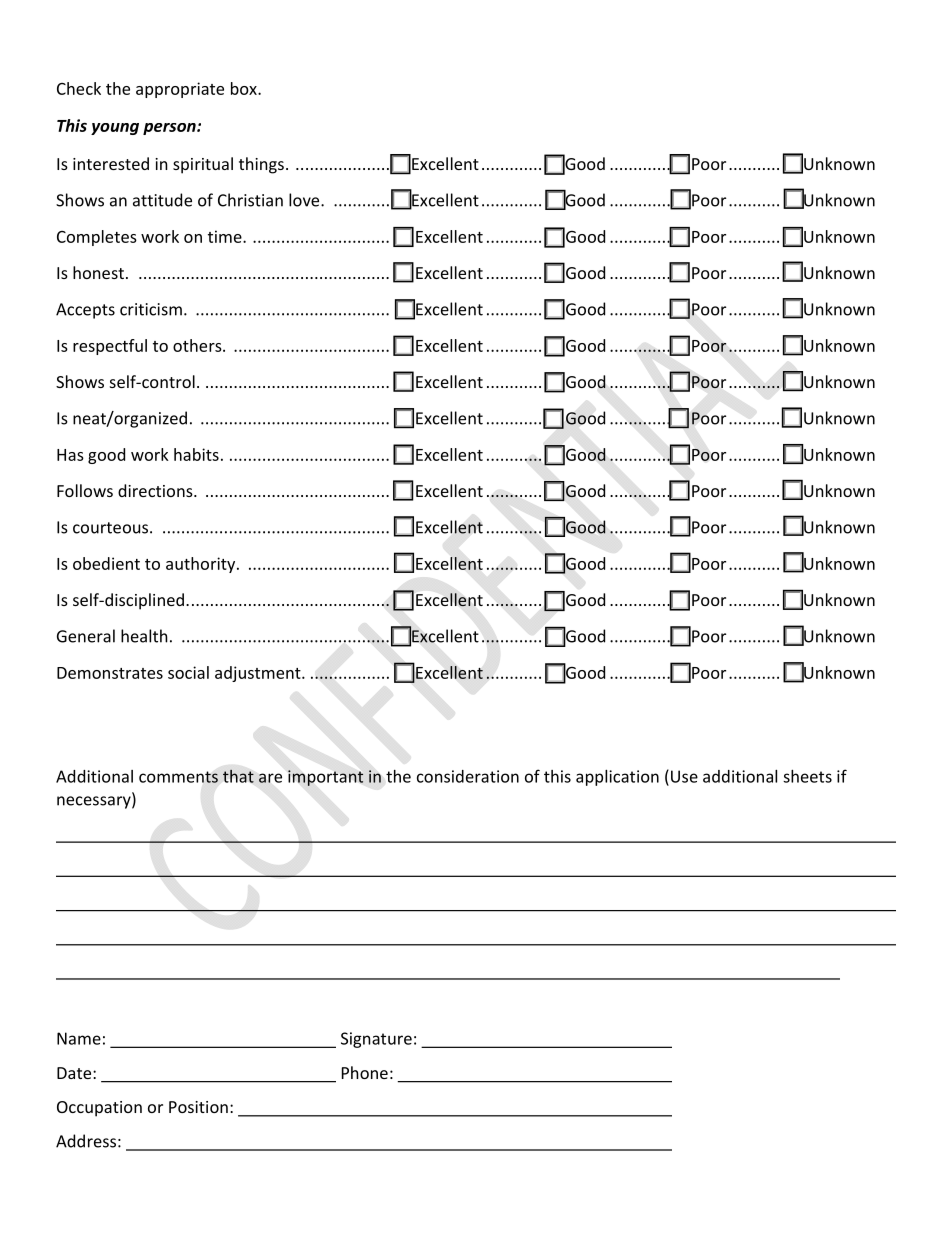 The image size is (952, 1233). Describe the element at coordinates (115, 129) in the screenshot. I see `young` at that location.
